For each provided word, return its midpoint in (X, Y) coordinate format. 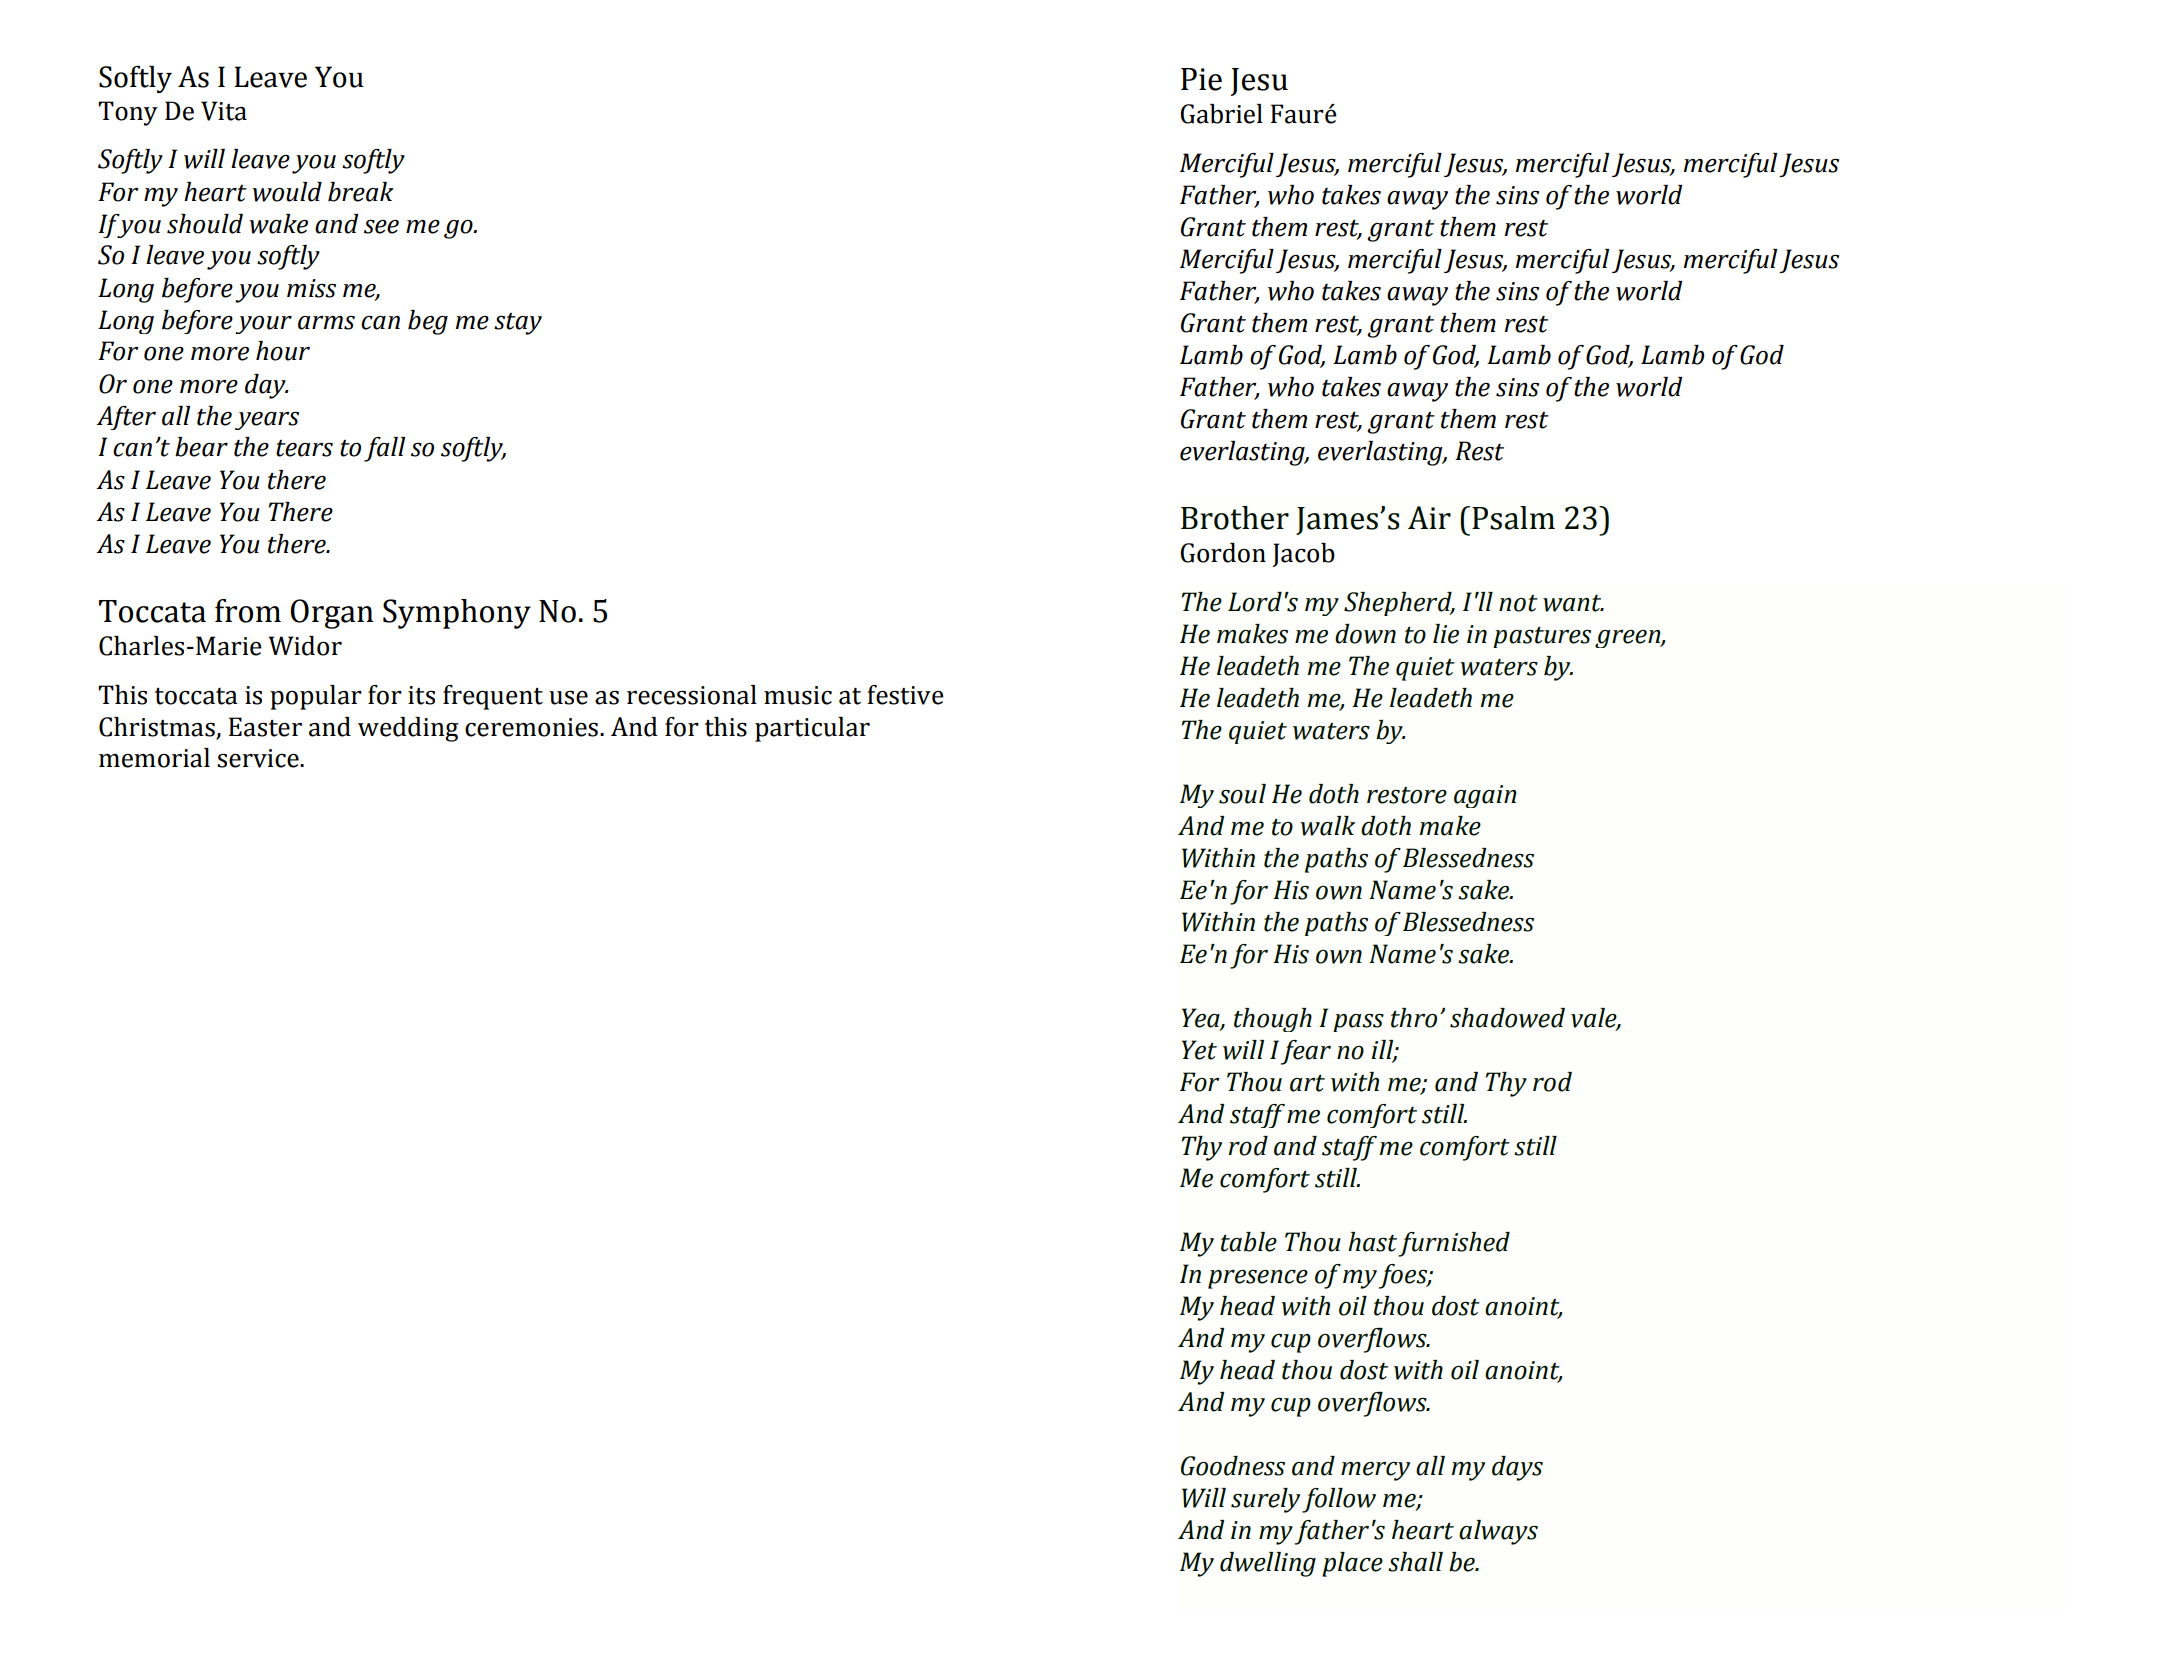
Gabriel (1221, 114)
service (259, 758)
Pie (1201, 79)
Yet (1199, 1050)
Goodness (1233, 1466)
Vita (224, 111)
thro (1414, 1018)
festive (905, 695)
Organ (332, 614)
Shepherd (1399, 604)
